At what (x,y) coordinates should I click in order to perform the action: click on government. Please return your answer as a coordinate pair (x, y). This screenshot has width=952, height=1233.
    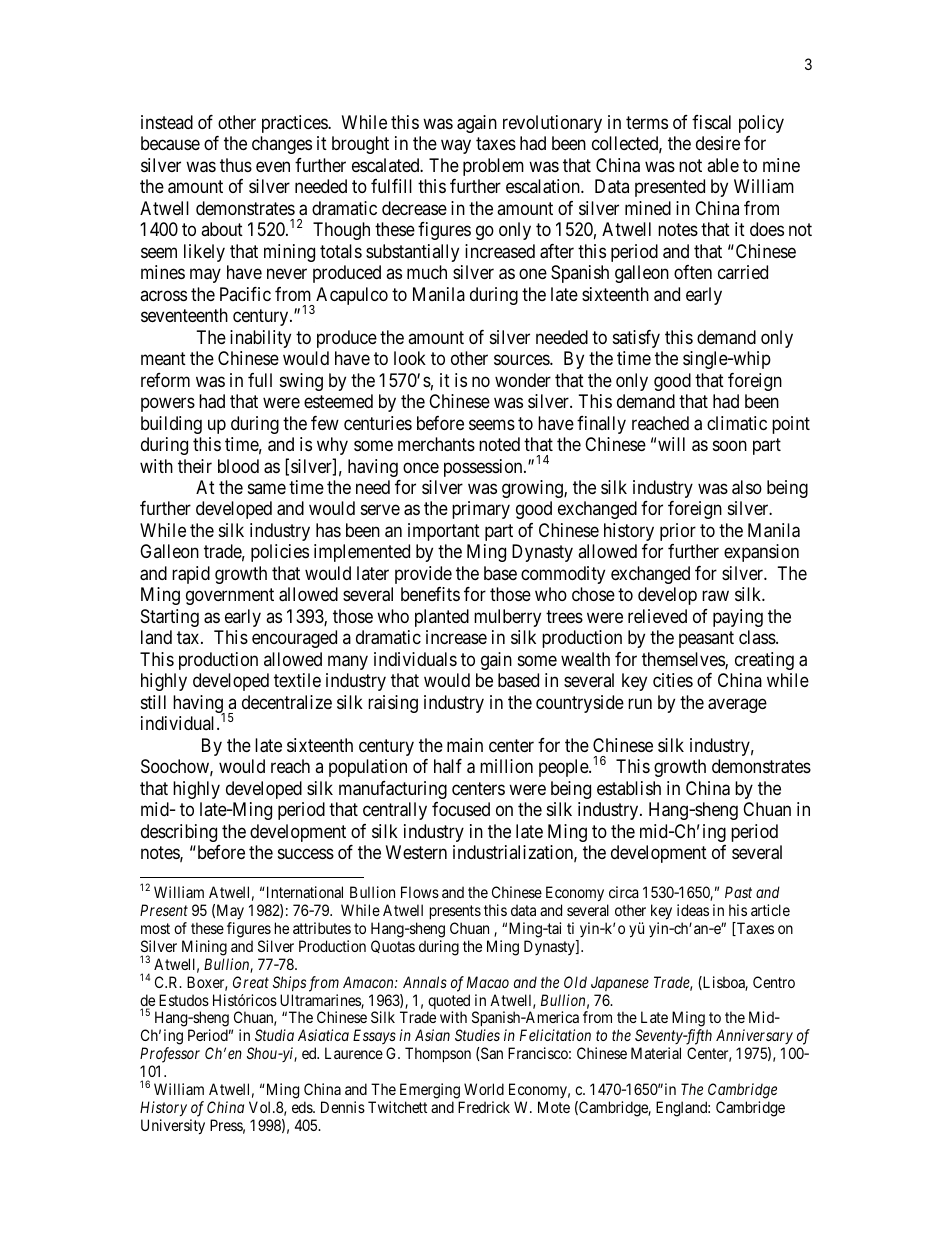
    Looking at the image, I should click on (230, 597).
